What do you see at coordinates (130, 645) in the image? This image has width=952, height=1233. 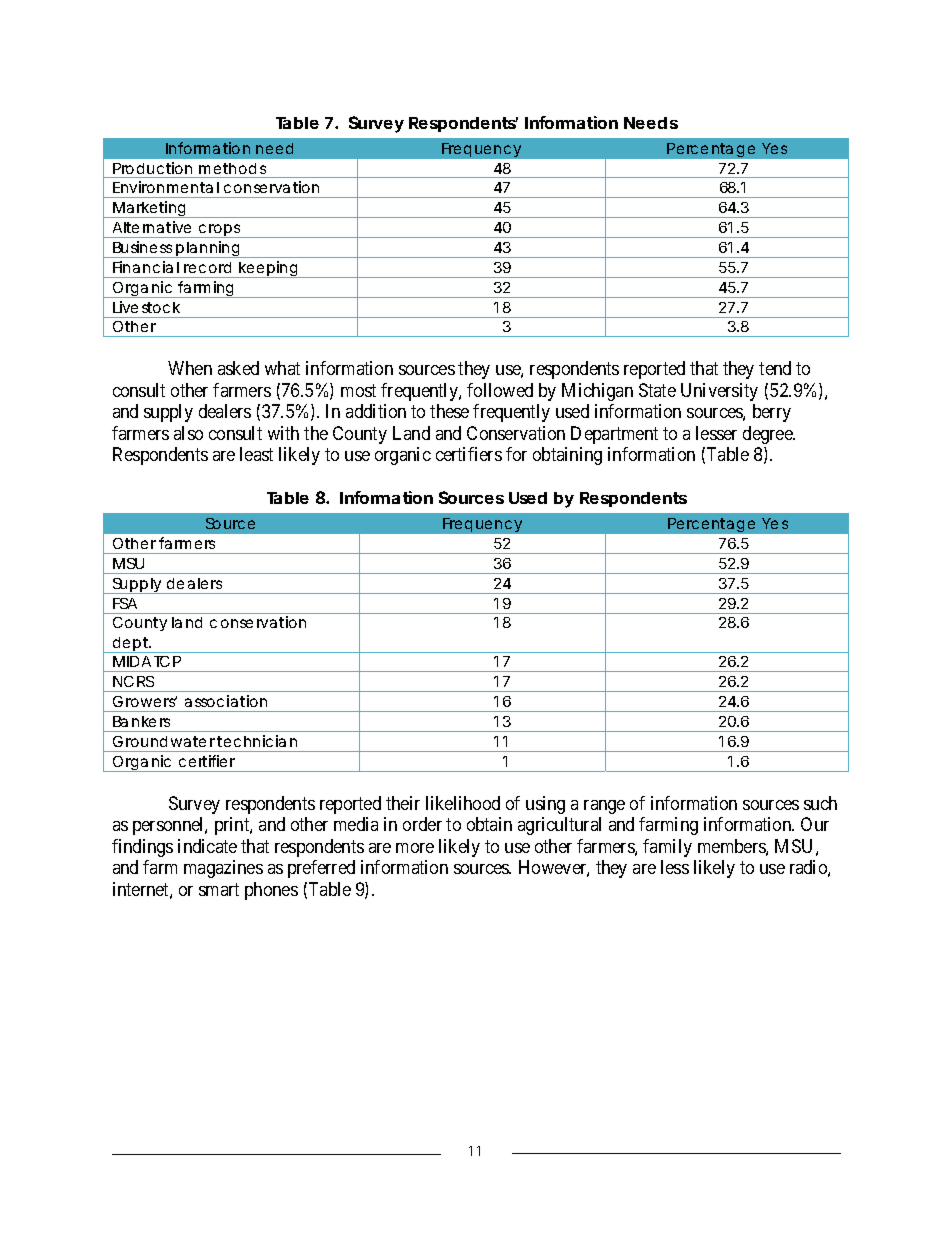 I see `dept` at bounding box center [130, 645].
